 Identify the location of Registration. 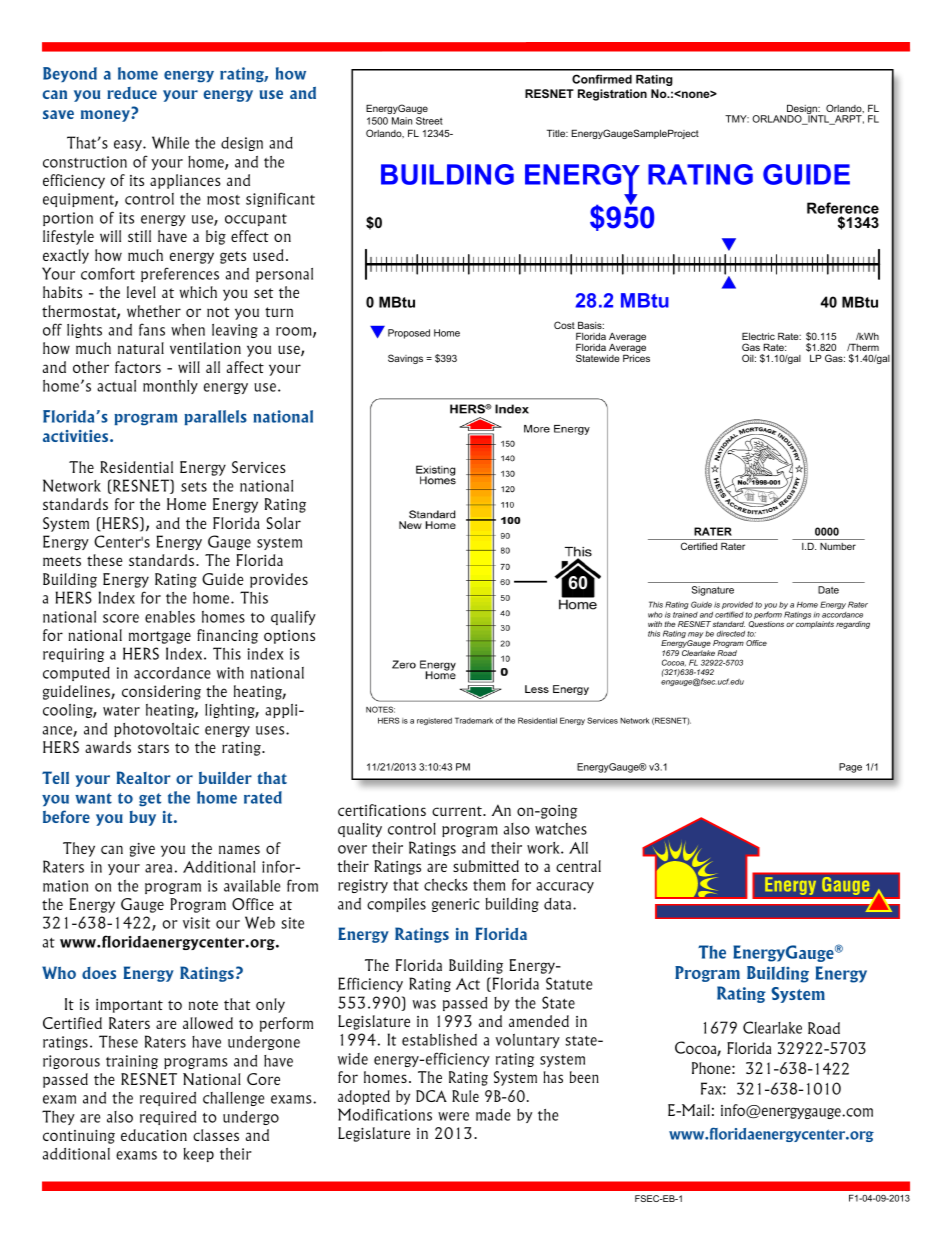
(612, 95).
